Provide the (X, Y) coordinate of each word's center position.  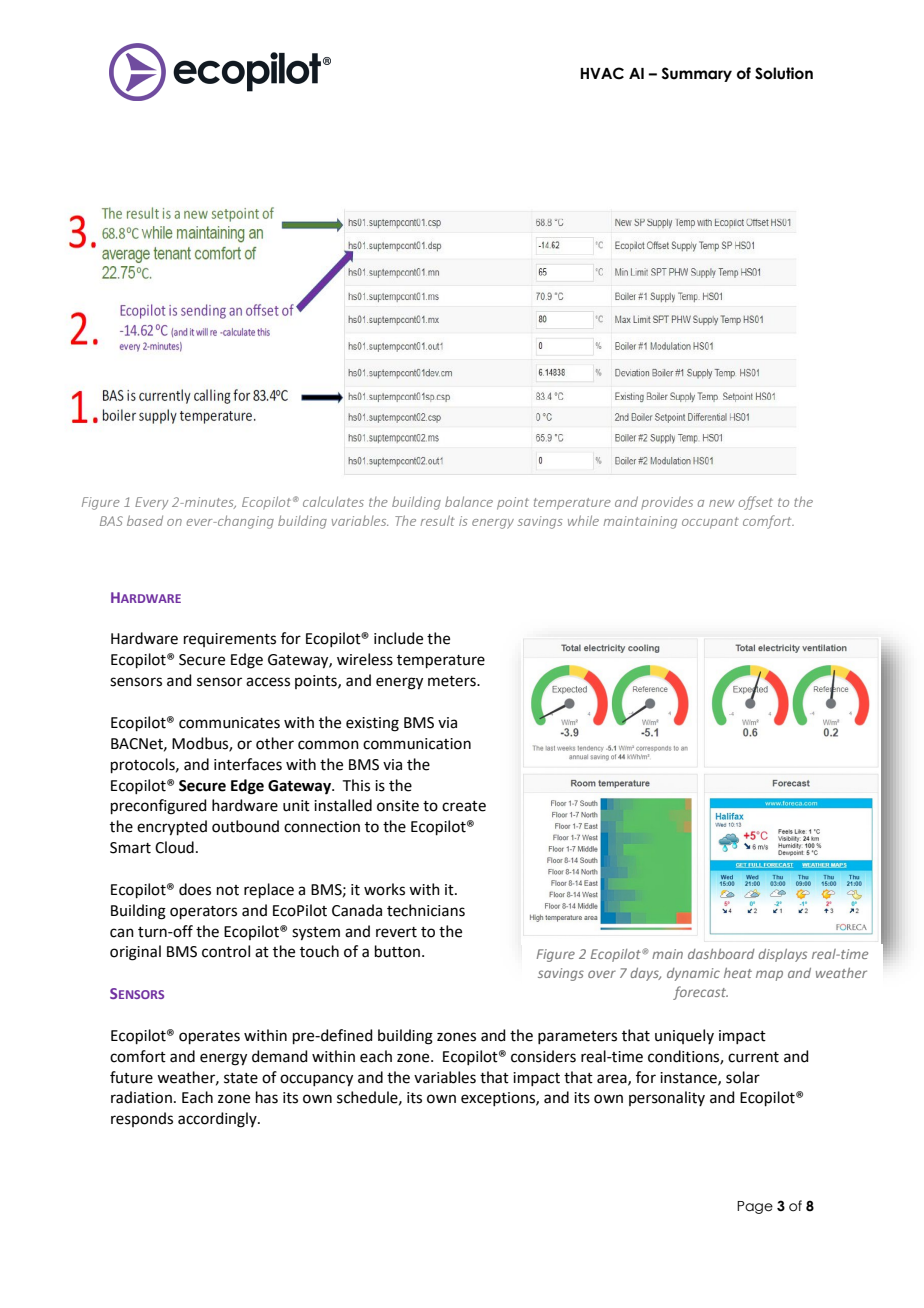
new (721, 503)
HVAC (602, 73)
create (464, 806)
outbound (245, 826)
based (145, 520)
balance (469, 501)
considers (543, 1056)
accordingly (218, 1120)
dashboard (721, 954)
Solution (784, 73)
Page (755, 1207)
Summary (697, 74)
